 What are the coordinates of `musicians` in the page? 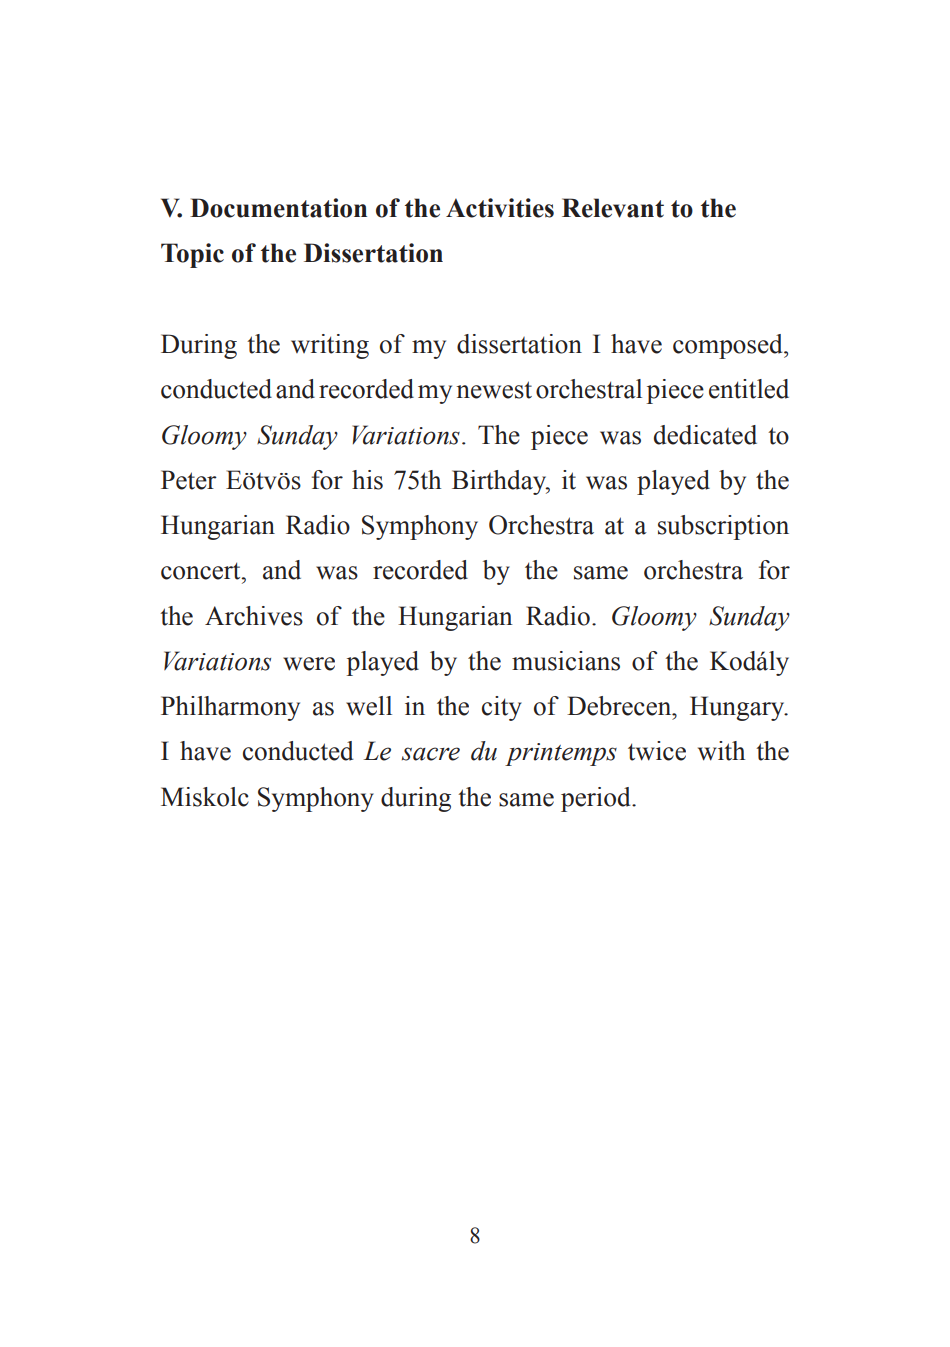 It's located at (566, 661).
